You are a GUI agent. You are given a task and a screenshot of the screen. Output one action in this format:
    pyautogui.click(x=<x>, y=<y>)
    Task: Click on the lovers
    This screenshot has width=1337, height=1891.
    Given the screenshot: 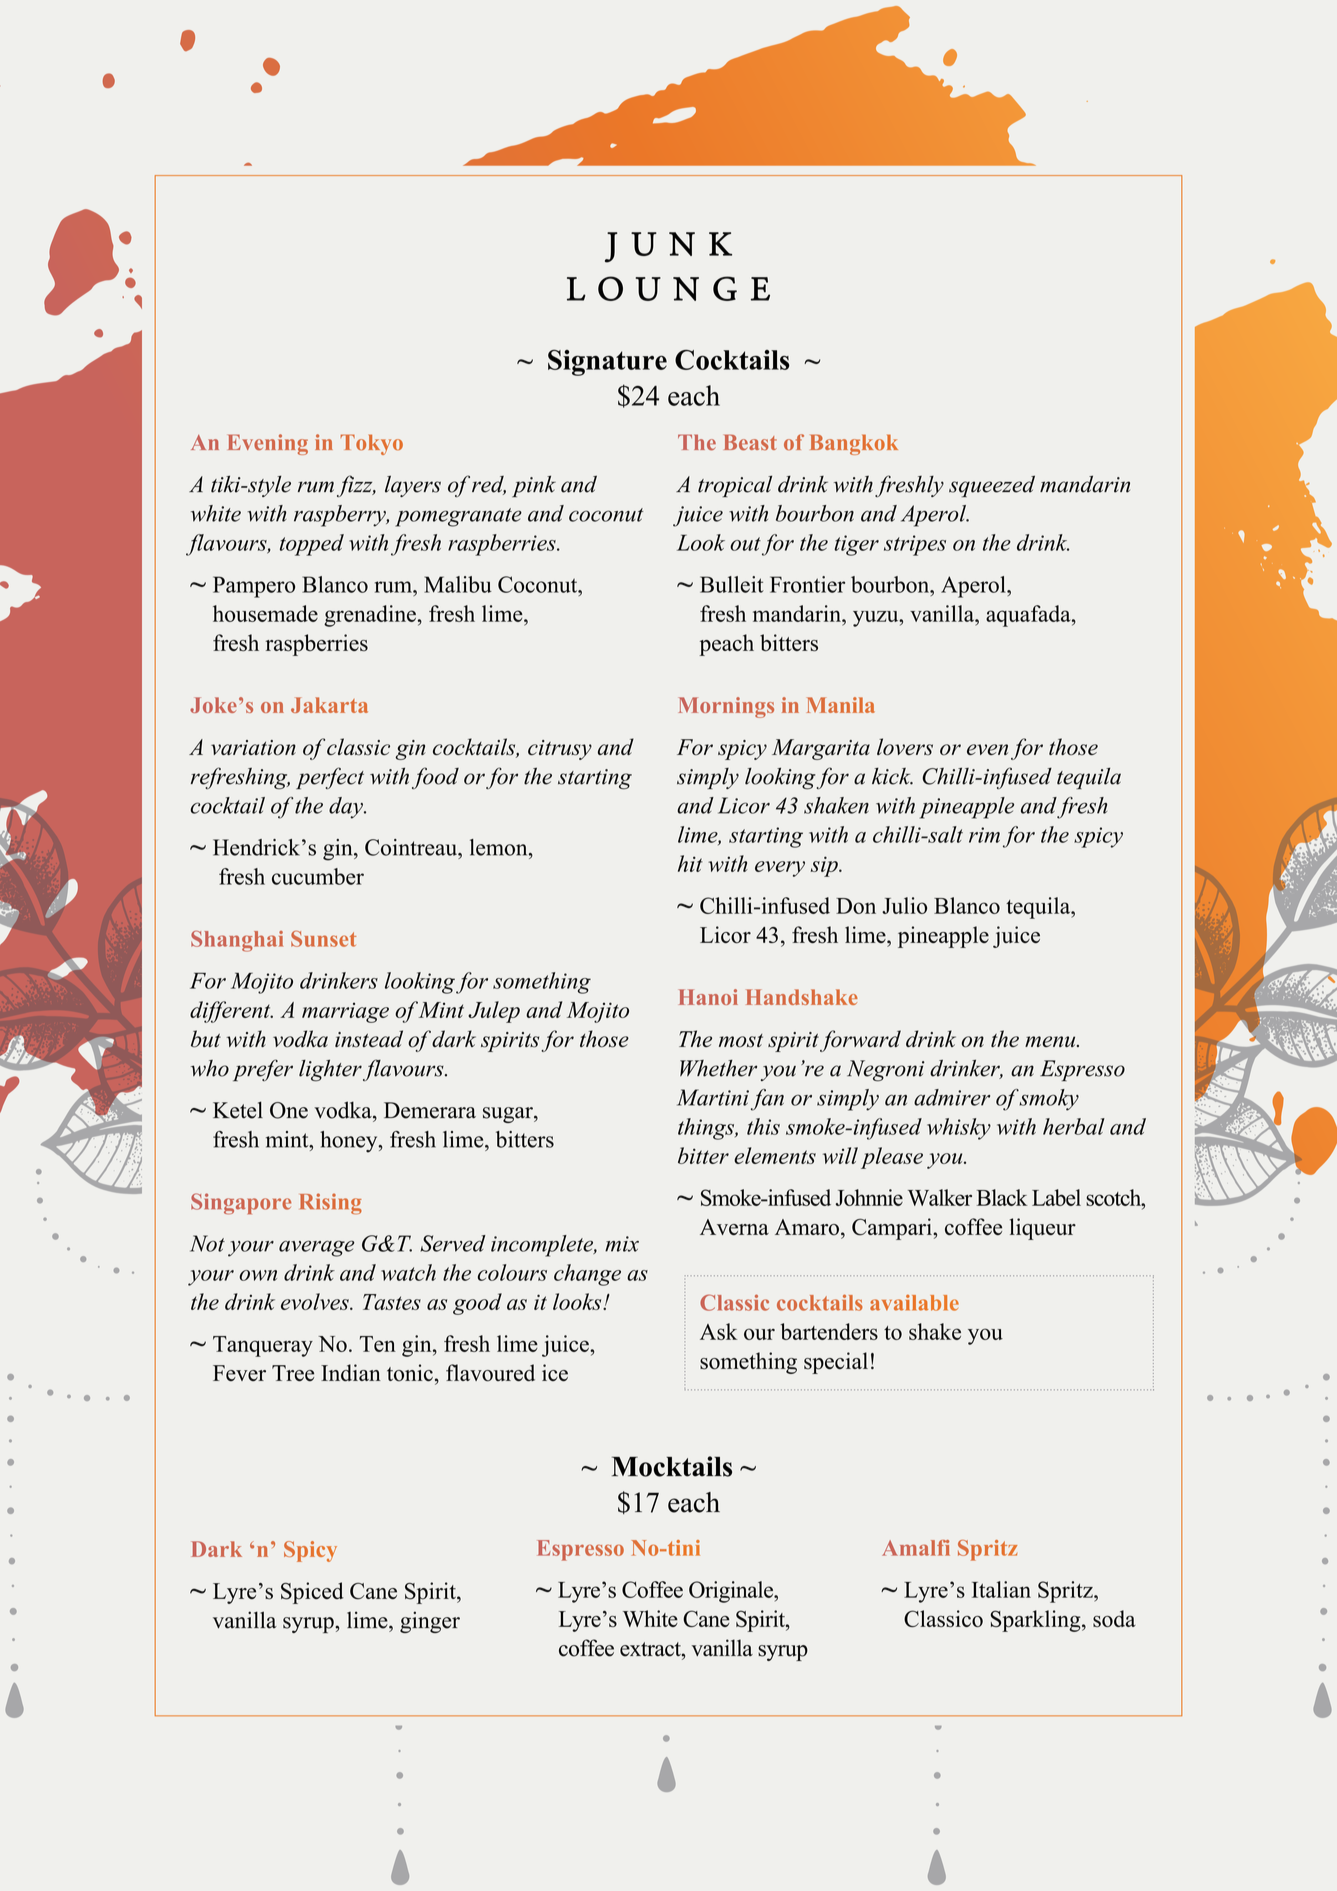 What is the action you would take?
    pyautogui.click(x=905, y=747)
